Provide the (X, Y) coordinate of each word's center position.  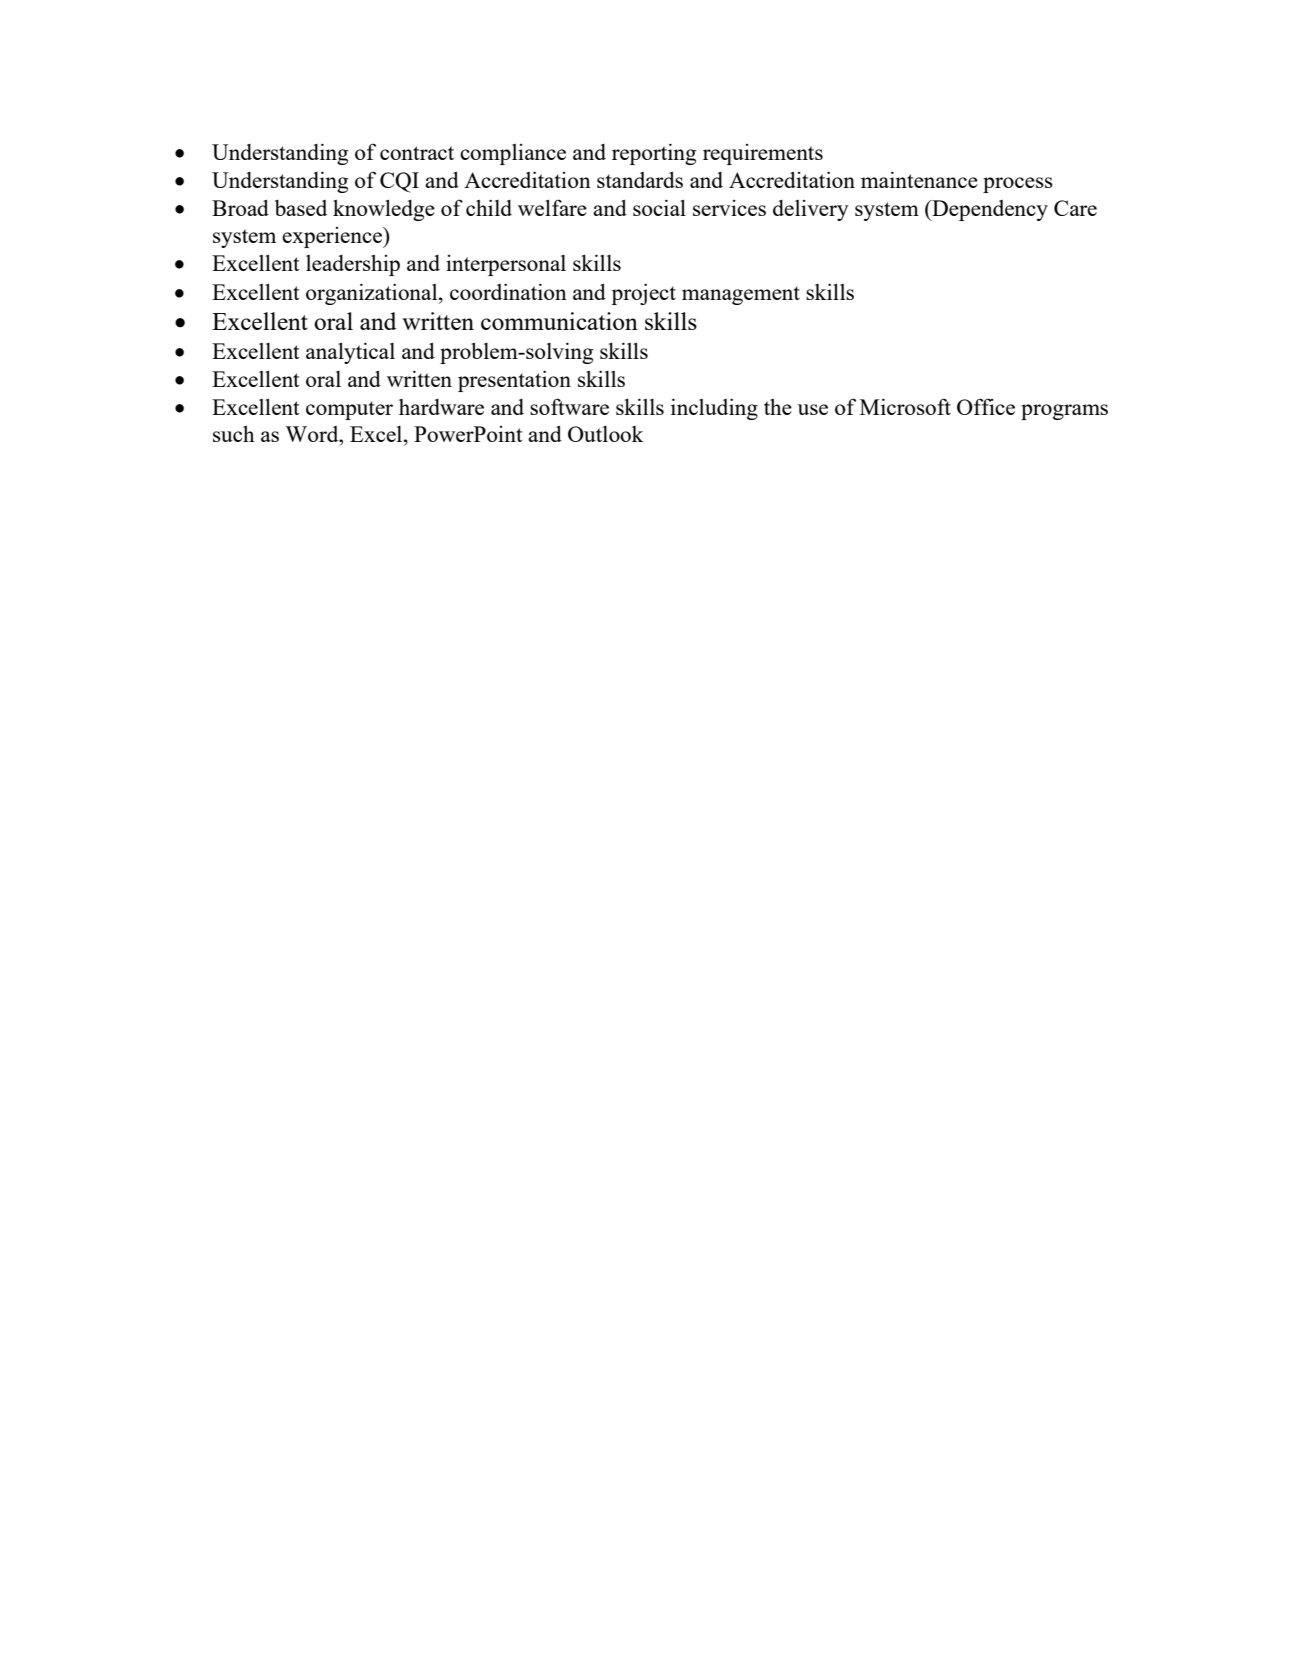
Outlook (606, 434)
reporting (654, 154)
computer (349, 410)
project (643, 294)
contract (417, 153)
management (741, 295)
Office (986, 406)
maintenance (919, 179)
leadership (353, 265)
